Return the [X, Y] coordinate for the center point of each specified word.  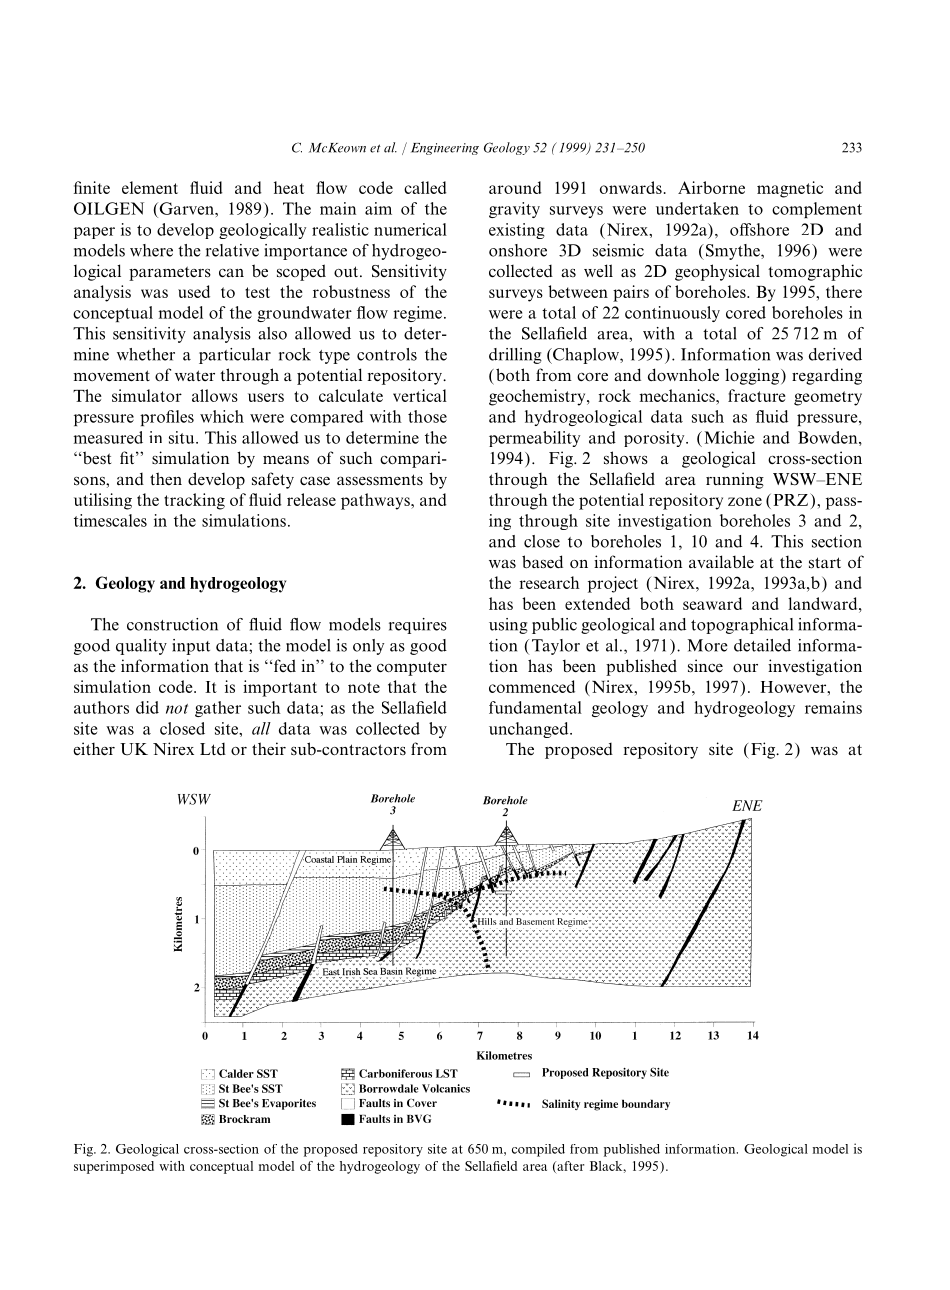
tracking [194, 501]
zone [745, 501]
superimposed [114, 1167]
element [150, 187]
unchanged [530, 730]
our [745, 668]
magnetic [790, 189]
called [425, 187]
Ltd [213, 749]
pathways [376, 501]
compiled [538, 1150]
